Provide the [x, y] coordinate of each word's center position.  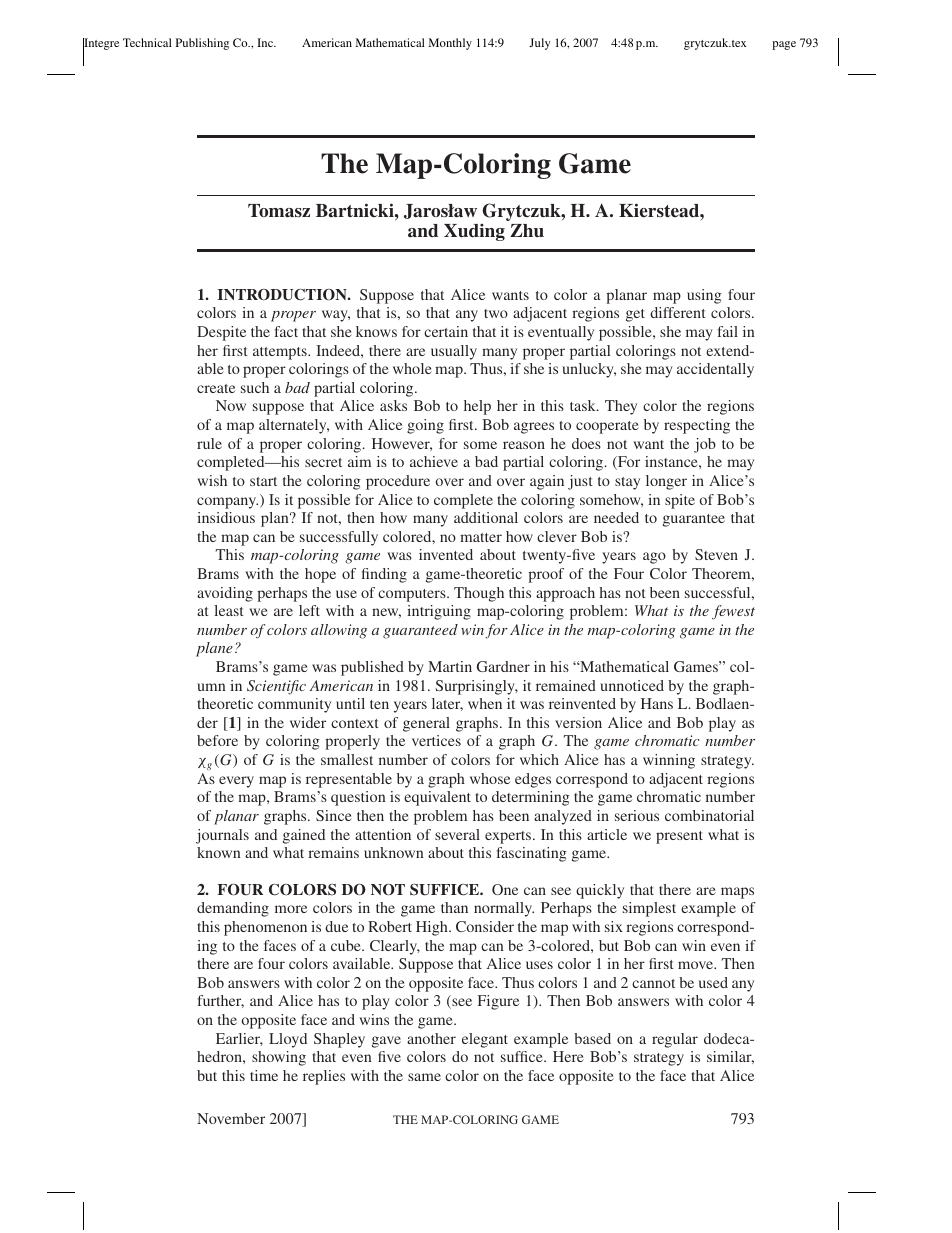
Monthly [450, 44]
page [784, 45]
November [231, 1118]
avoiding [225, 594]
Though [479, 594]
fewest [733, 612]
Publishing [202, 44]
